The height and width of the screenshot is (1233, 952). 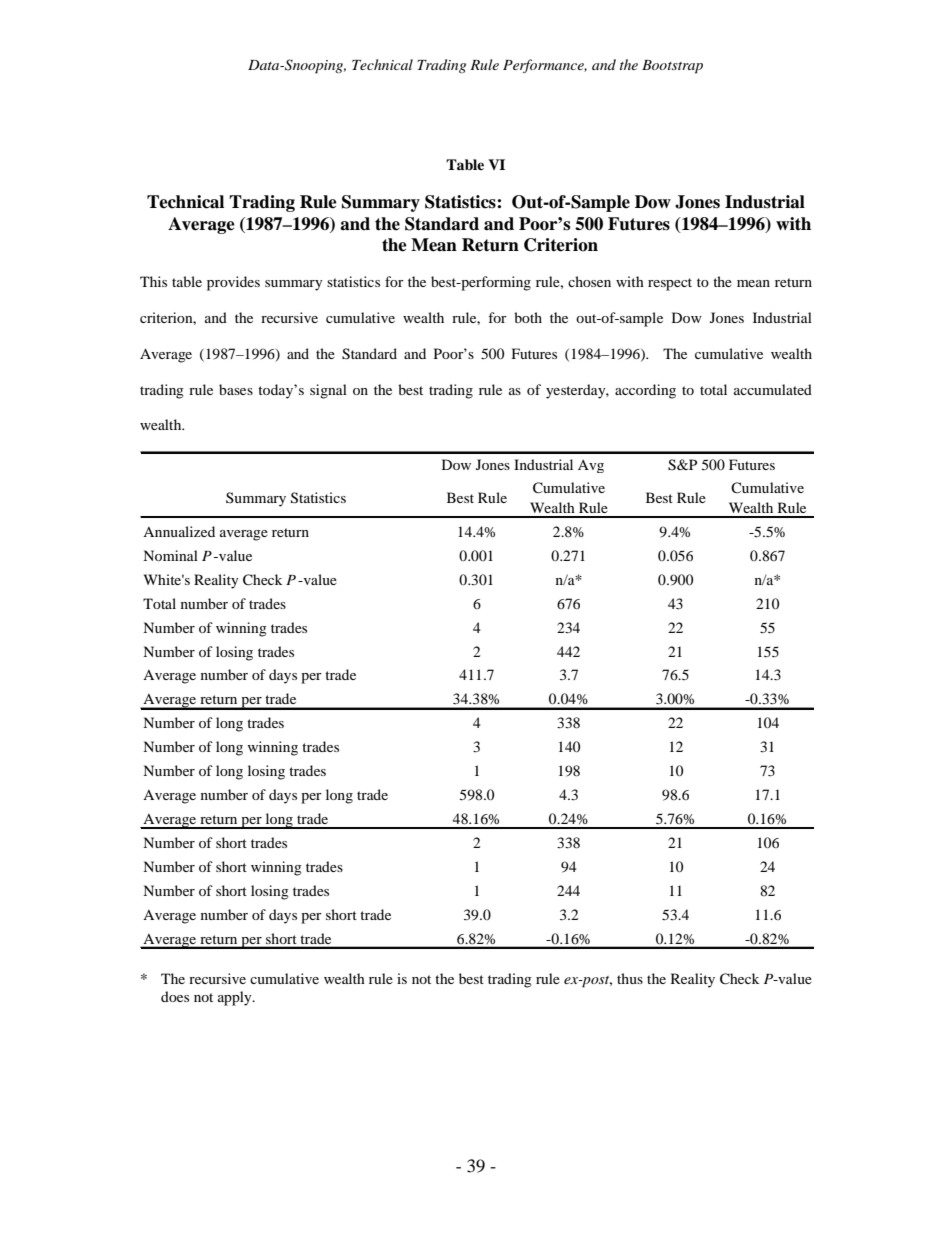 I want to click on This, so click(x=153, y=281).
